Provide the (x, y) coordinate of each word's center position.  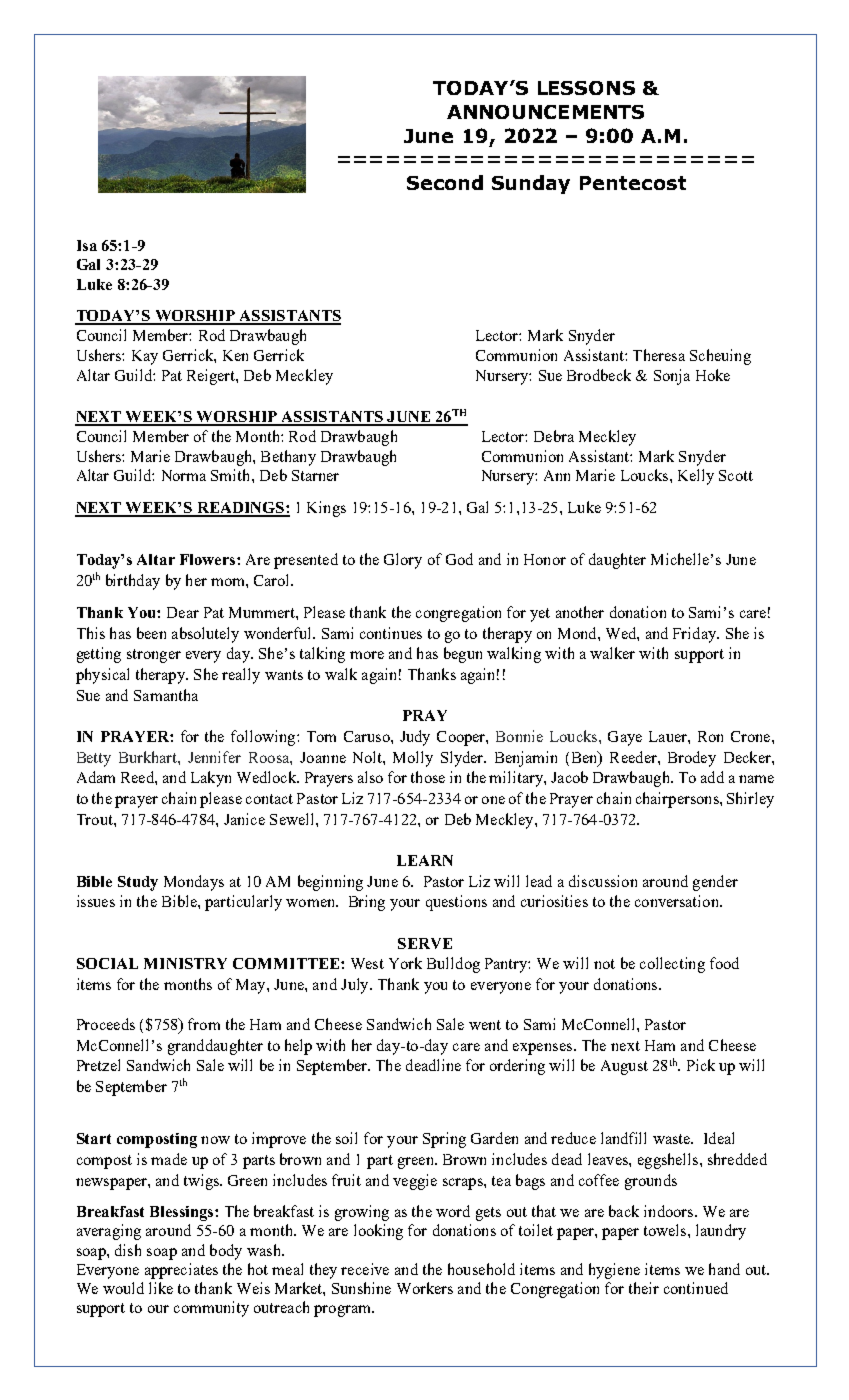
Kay (145, 357)
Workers (425, 1288)
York (405, 963)
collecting (672, 965)
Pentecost (633, 183)
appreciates (181, 1271)
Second (445, 182)
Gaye (625, 738)
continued (696, 1288)
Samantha (166, 695)
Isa (87, 245)
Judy (415, 738)
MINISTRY (185, 963)
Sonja (672, 377)
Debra (554, 436)
